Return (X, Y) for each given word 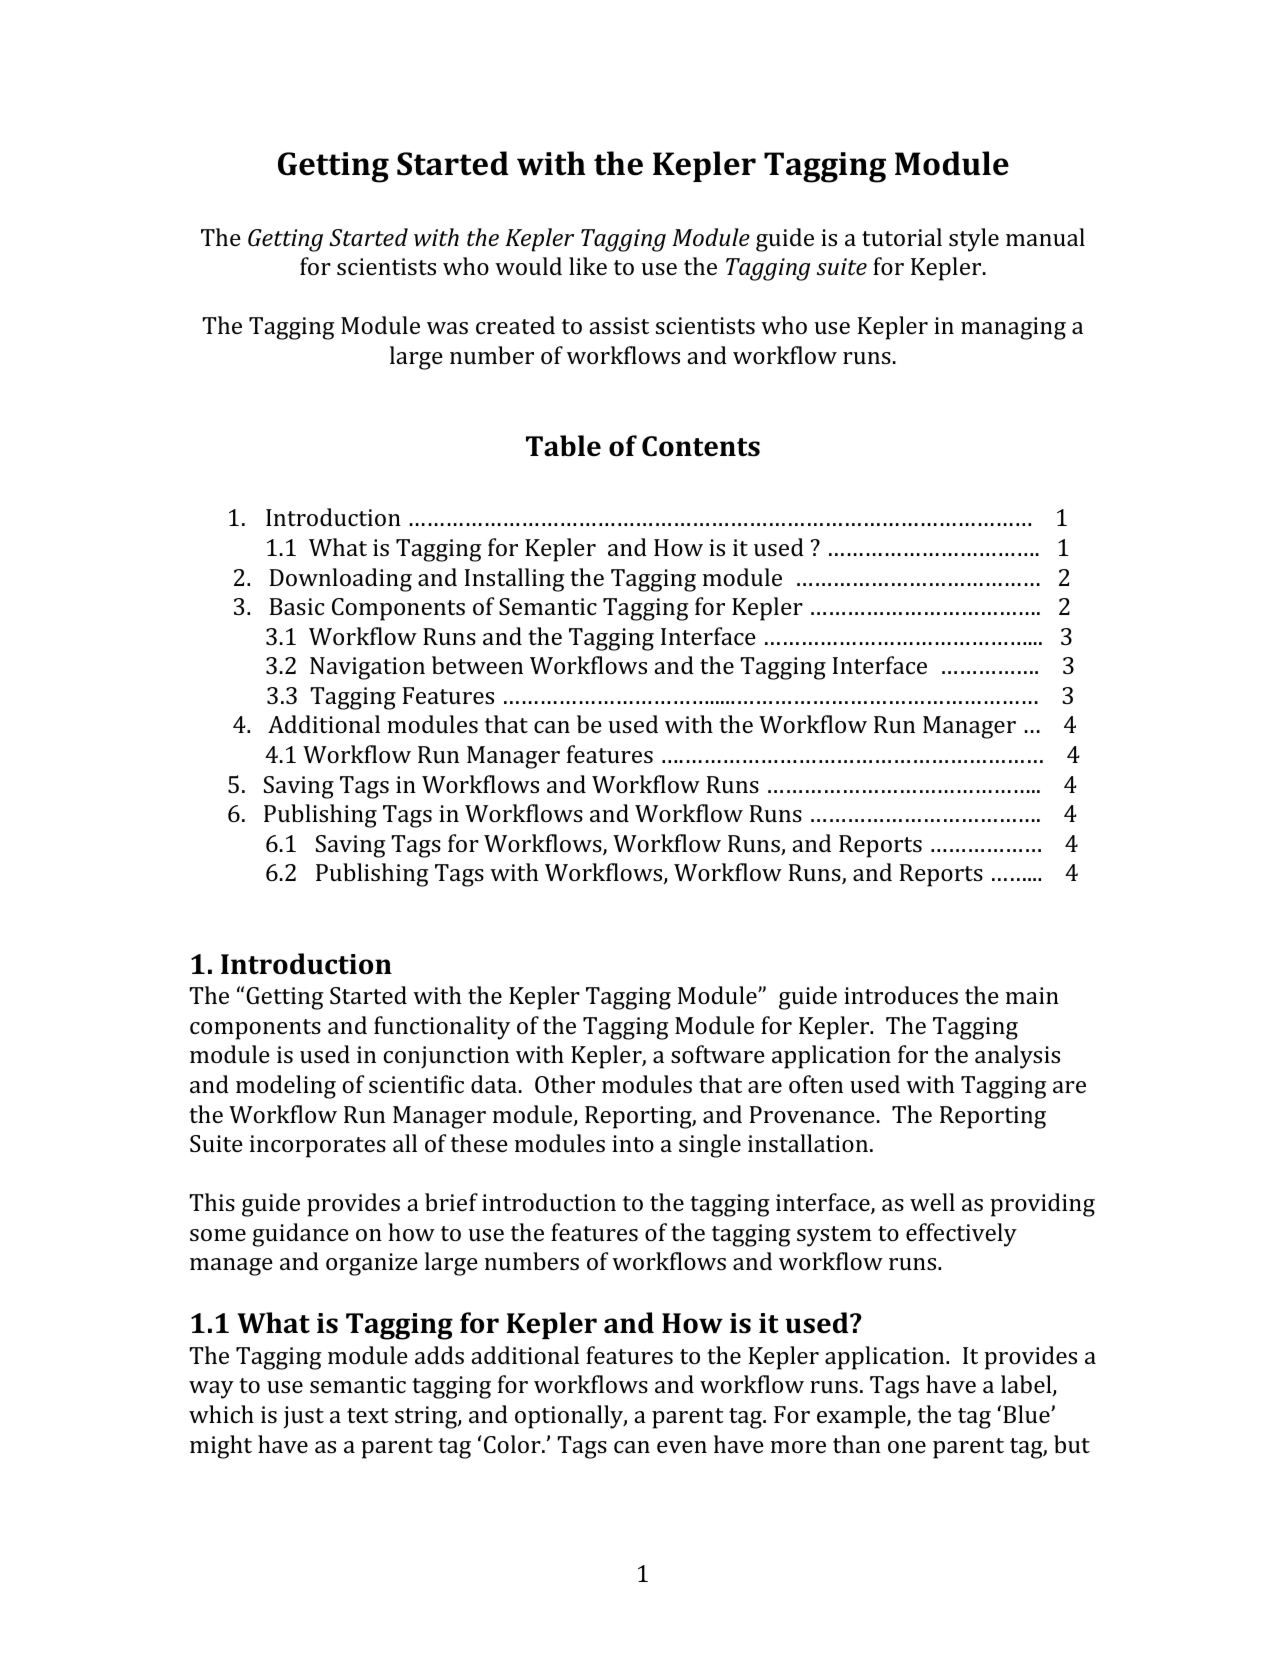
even (682, 1447)
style (974, 240)
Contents (701, 446)
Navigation (367, 668)
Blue (1027, 1414)
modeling (286, 1087)
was (447, 328)
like (588, 266)
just (303, 1417)
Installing (515, 580)
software (718, 1054)
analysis (1017, 1057)
